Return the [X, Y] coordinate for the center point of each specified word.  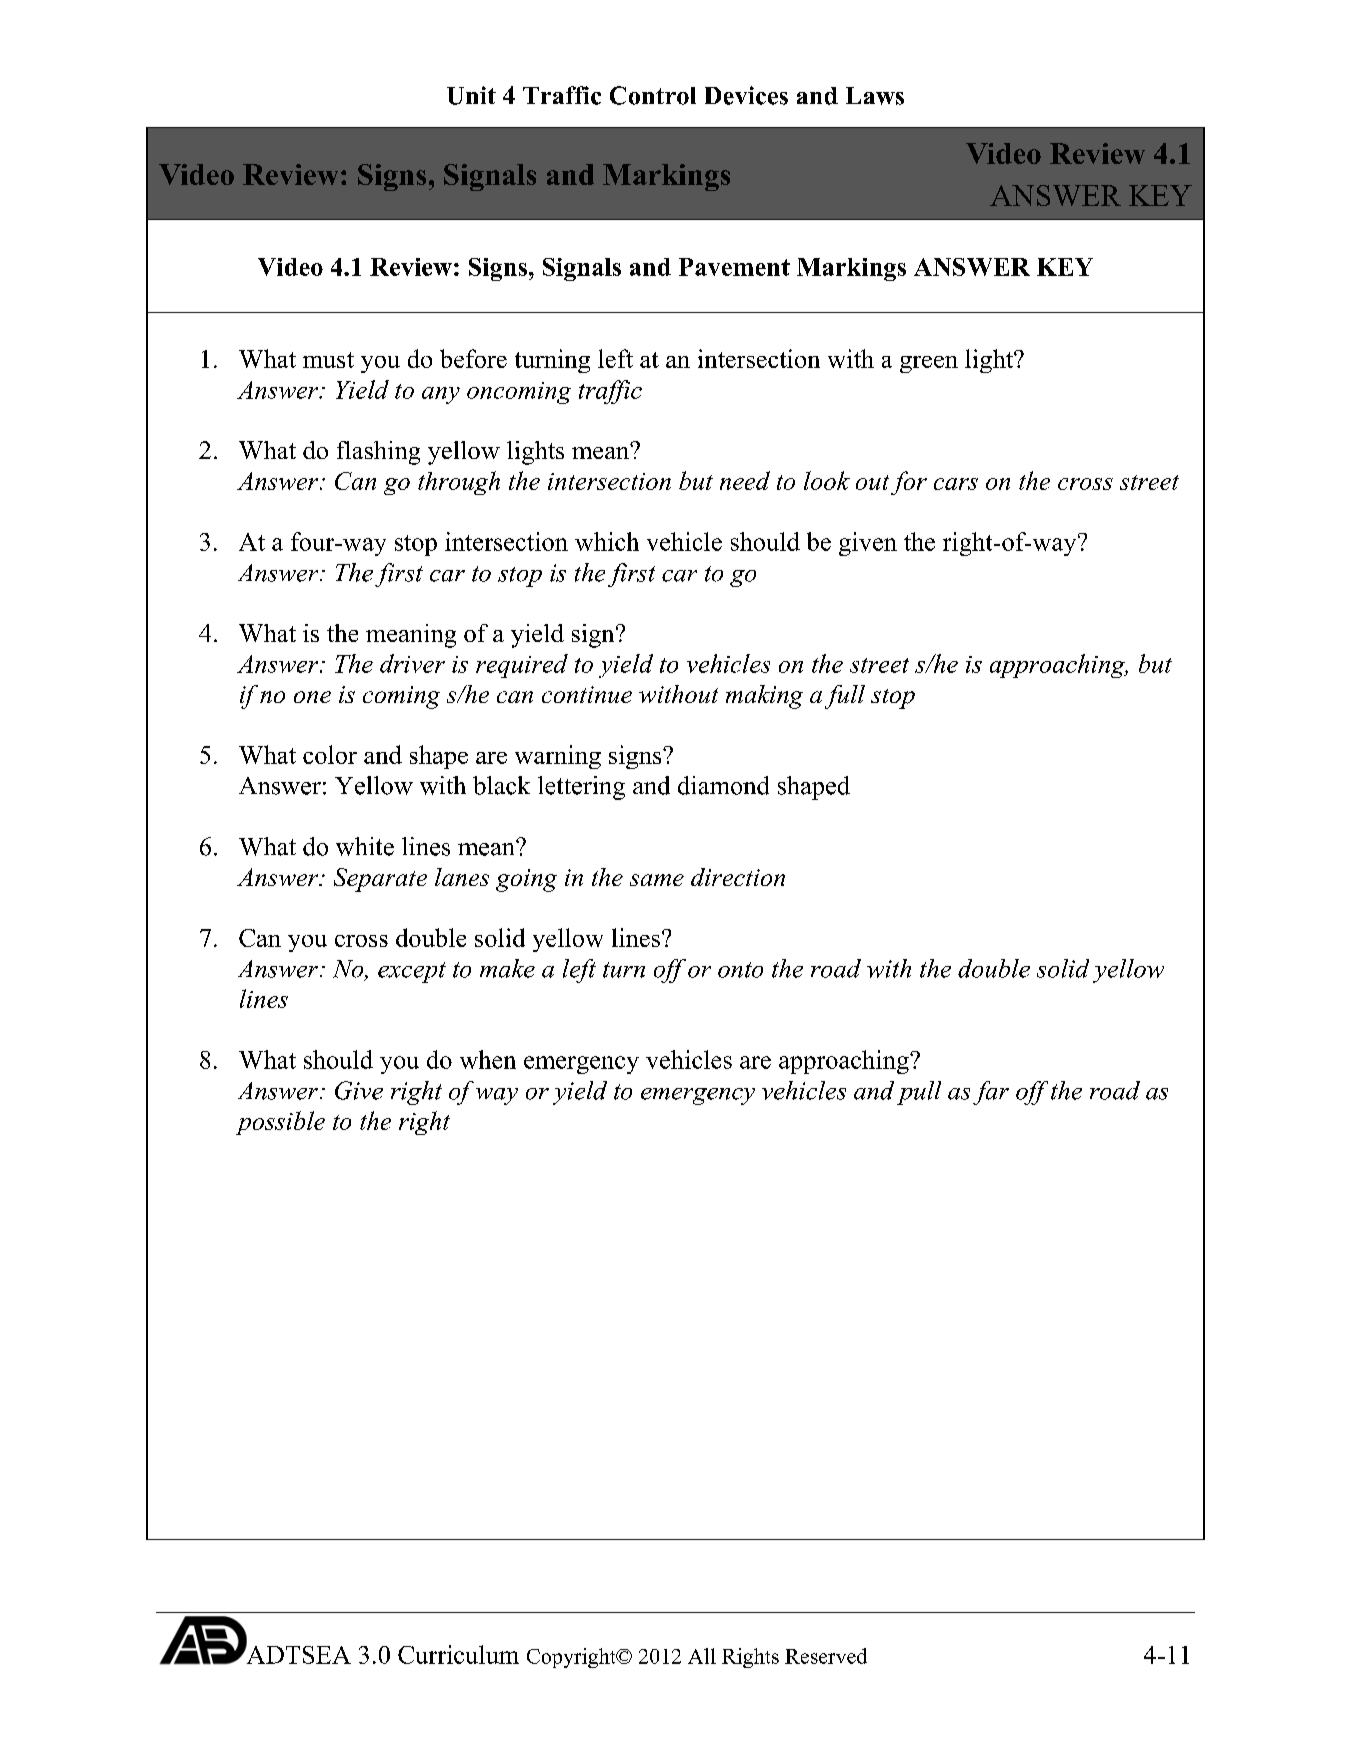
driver [412, 663]
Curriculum [458, 1654]
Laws [875, 96]
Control [653, 95]
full [845, 697]
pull [919, 1093]
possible [280, 1123]
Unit [471, 95]
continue [587, 694]
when [488, 1059]
